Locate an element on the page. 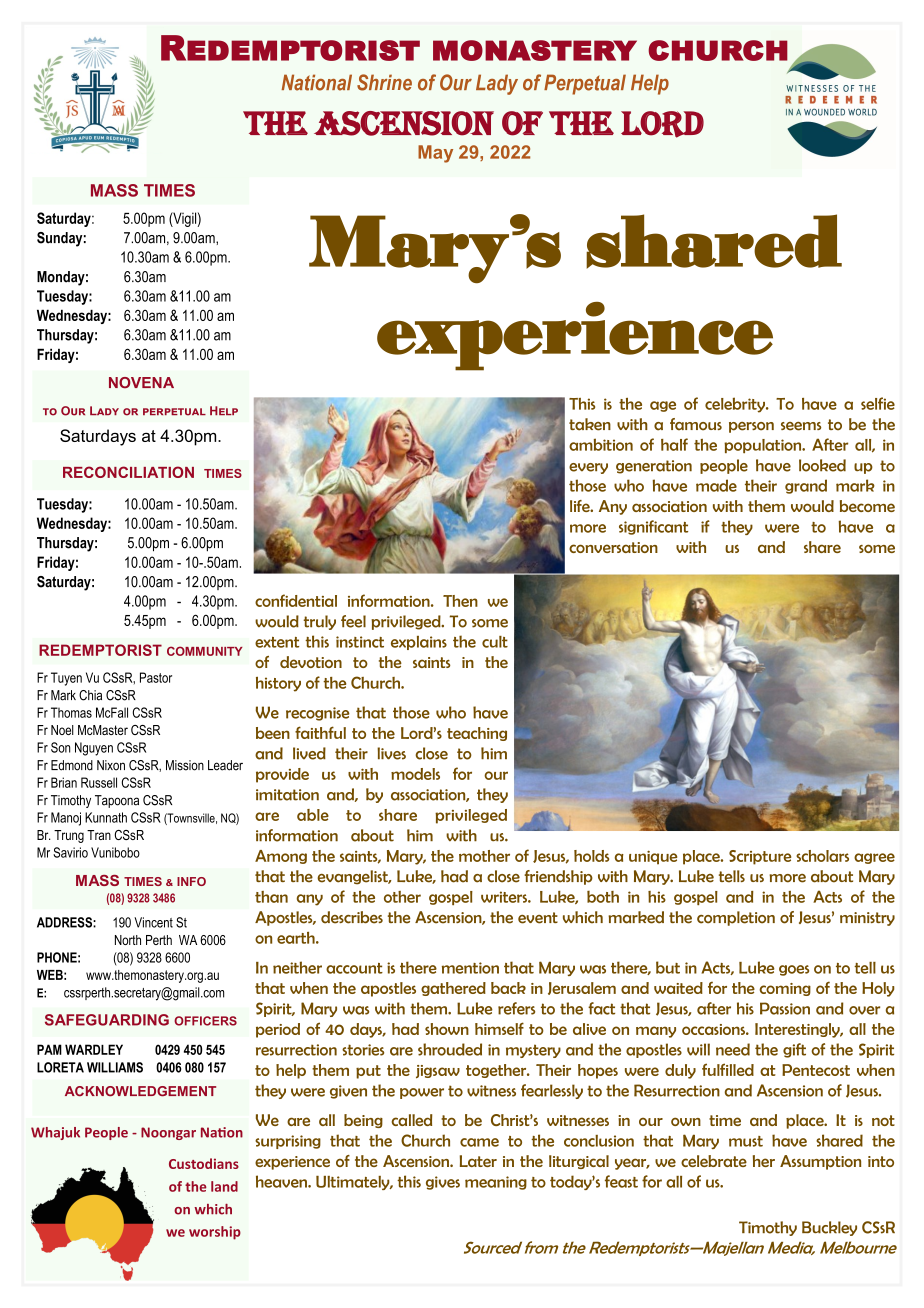 This image has height=1308, width=924. cult is located at coordinates (495, 642).
